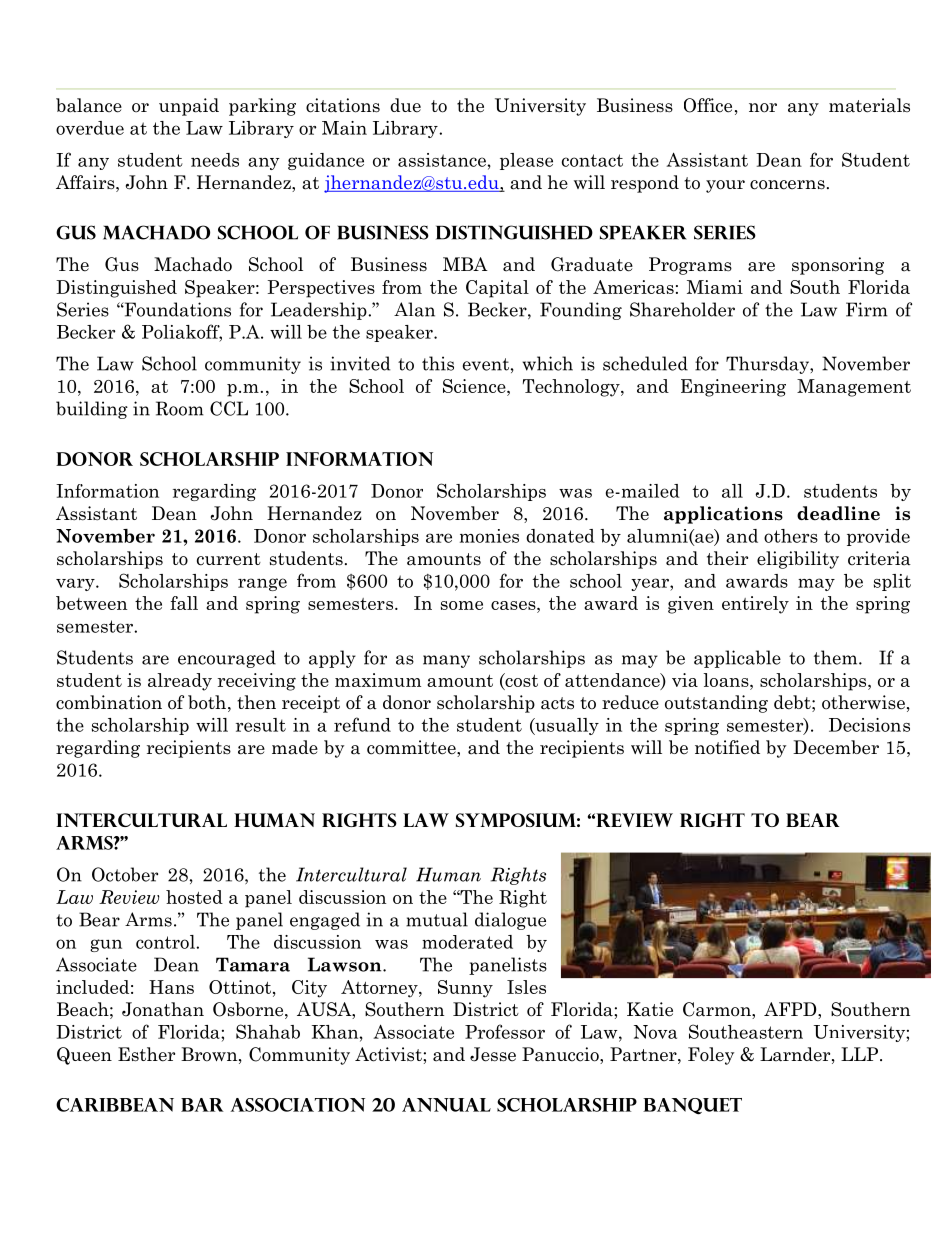  Describe the element at coordinates (184, 603) in the screenshot. I see `fall` at that location.
